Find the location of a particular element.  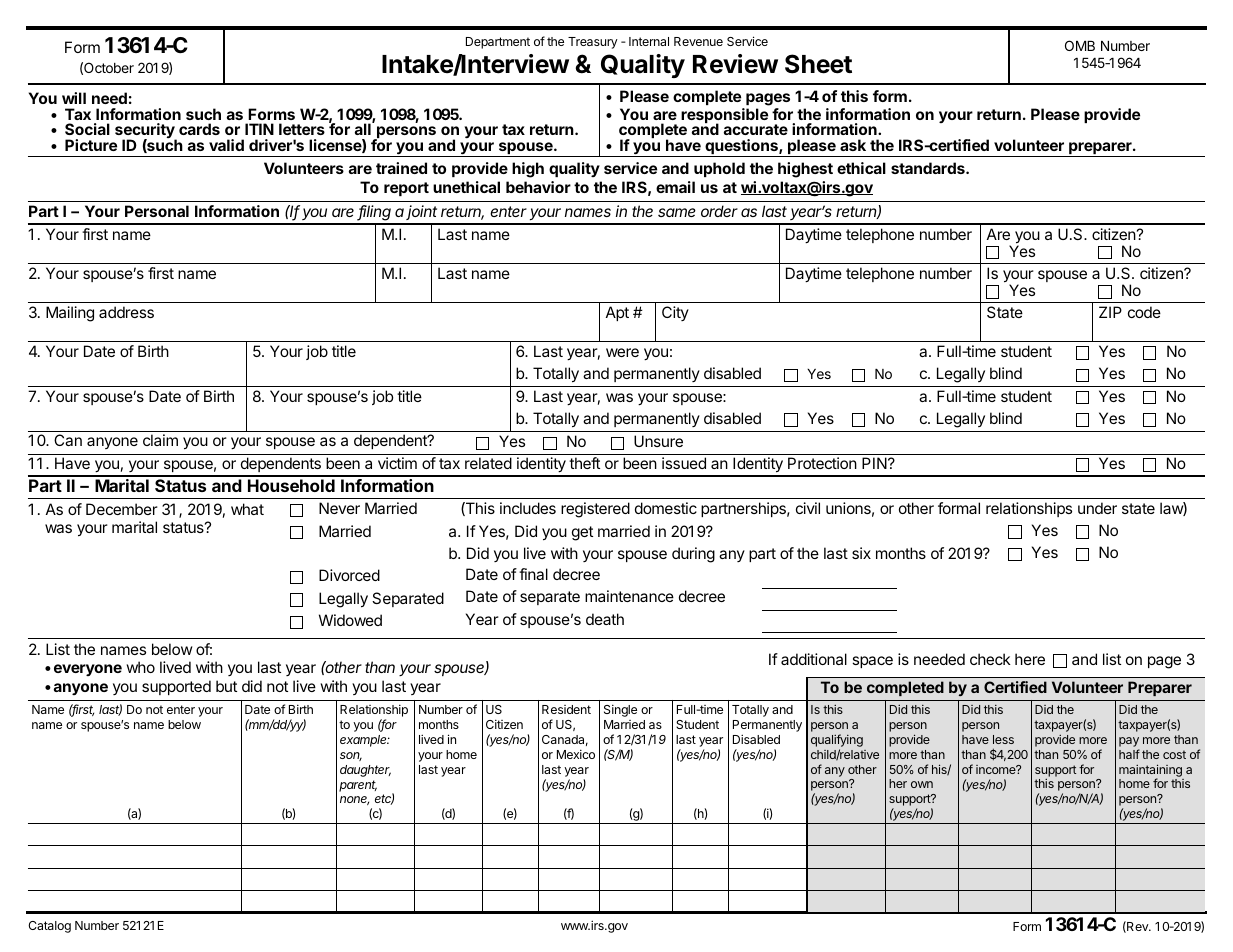

none is located at coordinates (354, 800).
